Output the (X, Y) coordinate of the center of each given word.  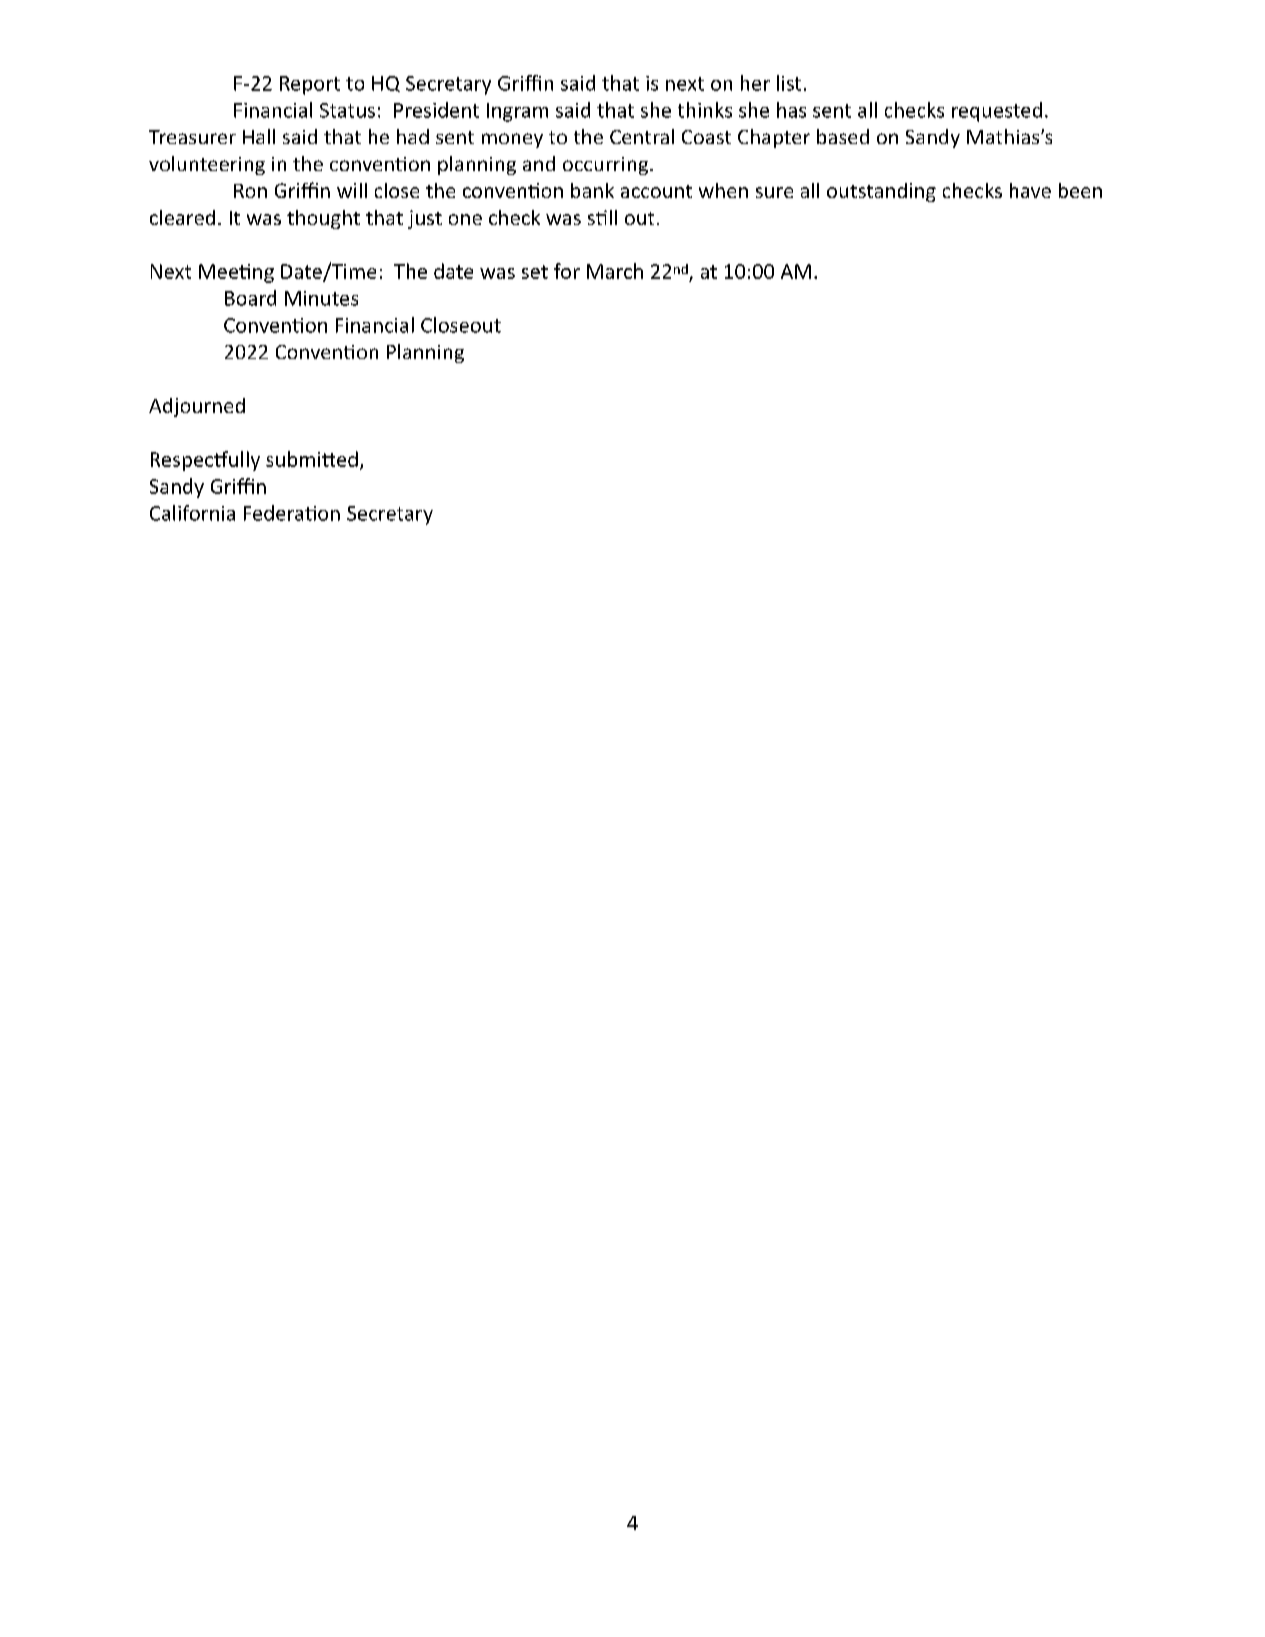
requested (997, 112)
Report (310, 85)
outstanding (881, 192)
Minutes (321, 298)
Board (250, 298)
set (535, 272)
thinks (705, 110)
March (615, 271)
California (192, 513)
